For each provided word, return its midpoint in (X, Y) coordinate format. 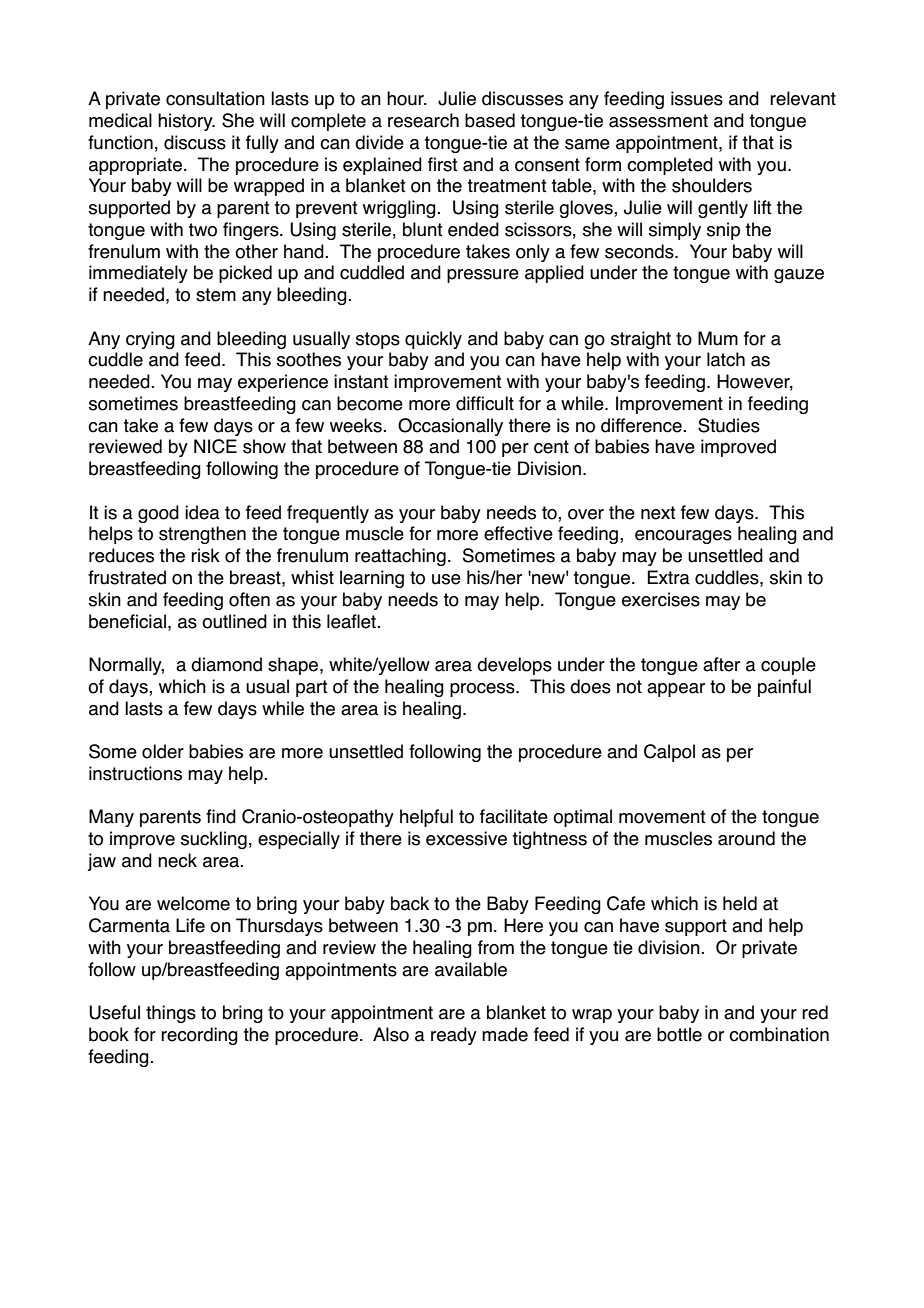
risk (205, 555)
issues (697, 98)
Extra (668, 577)
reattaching (400, 557)
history (186, 122)
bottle (679, 1034)
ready (454, 1036)
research (423, 120)
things (171, 1014)
